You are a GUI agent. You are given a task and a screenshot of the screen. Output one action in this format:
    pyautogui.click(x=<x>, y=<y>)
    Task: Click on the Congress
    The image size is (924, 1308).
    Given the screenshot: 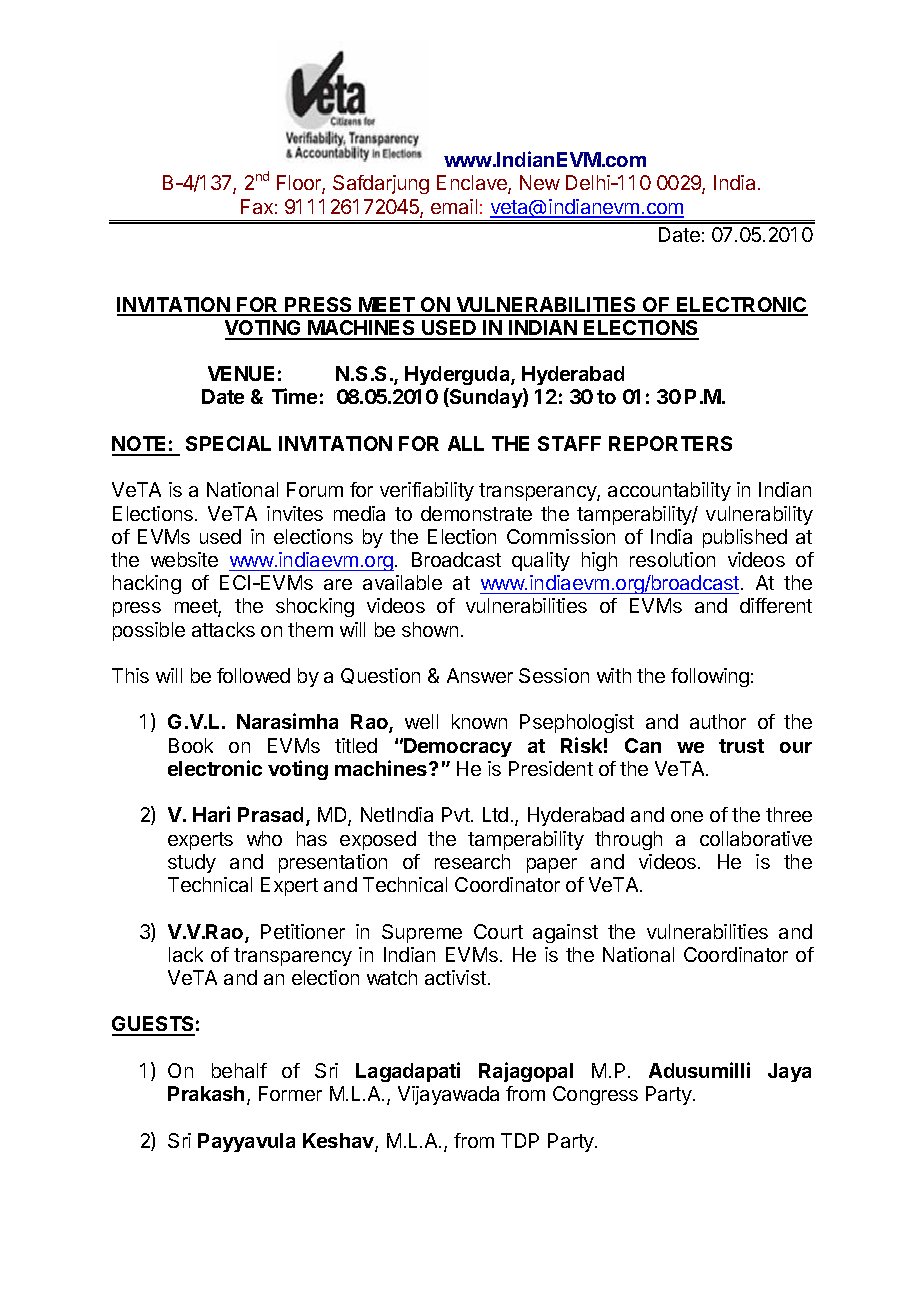 What is the action you would take?
    pyautogui.click(x=595, y=1095)
